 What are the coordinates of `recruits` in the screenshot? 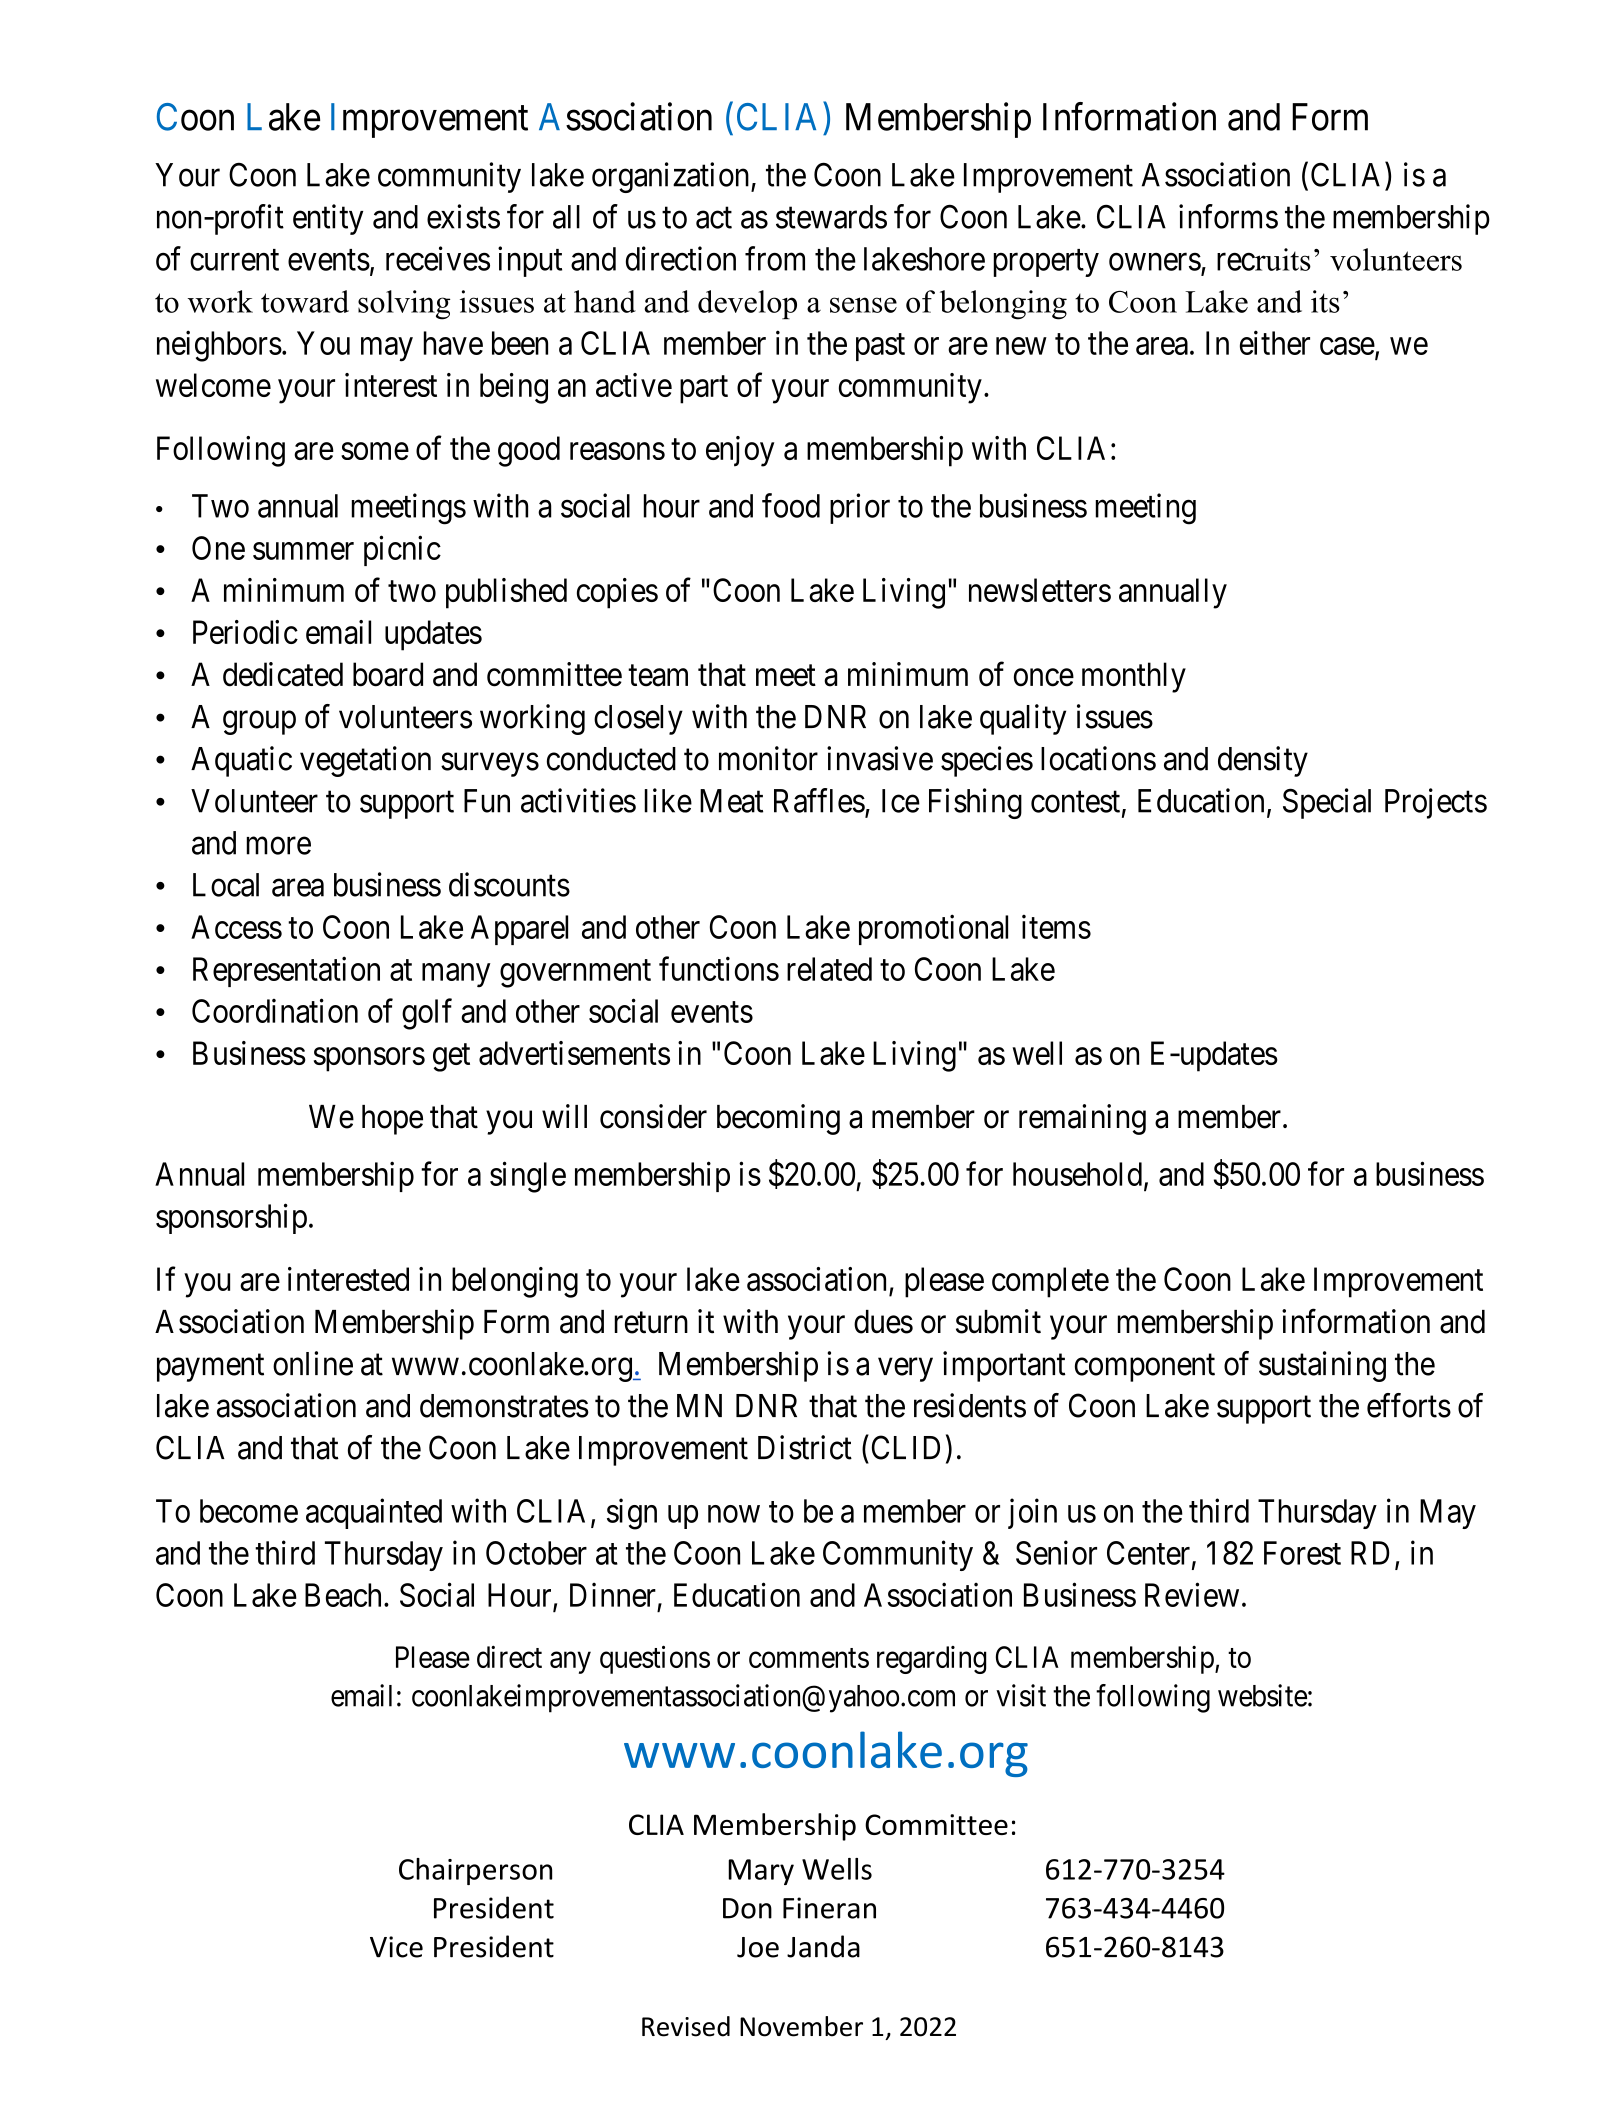 It's located at (1264, 259).
